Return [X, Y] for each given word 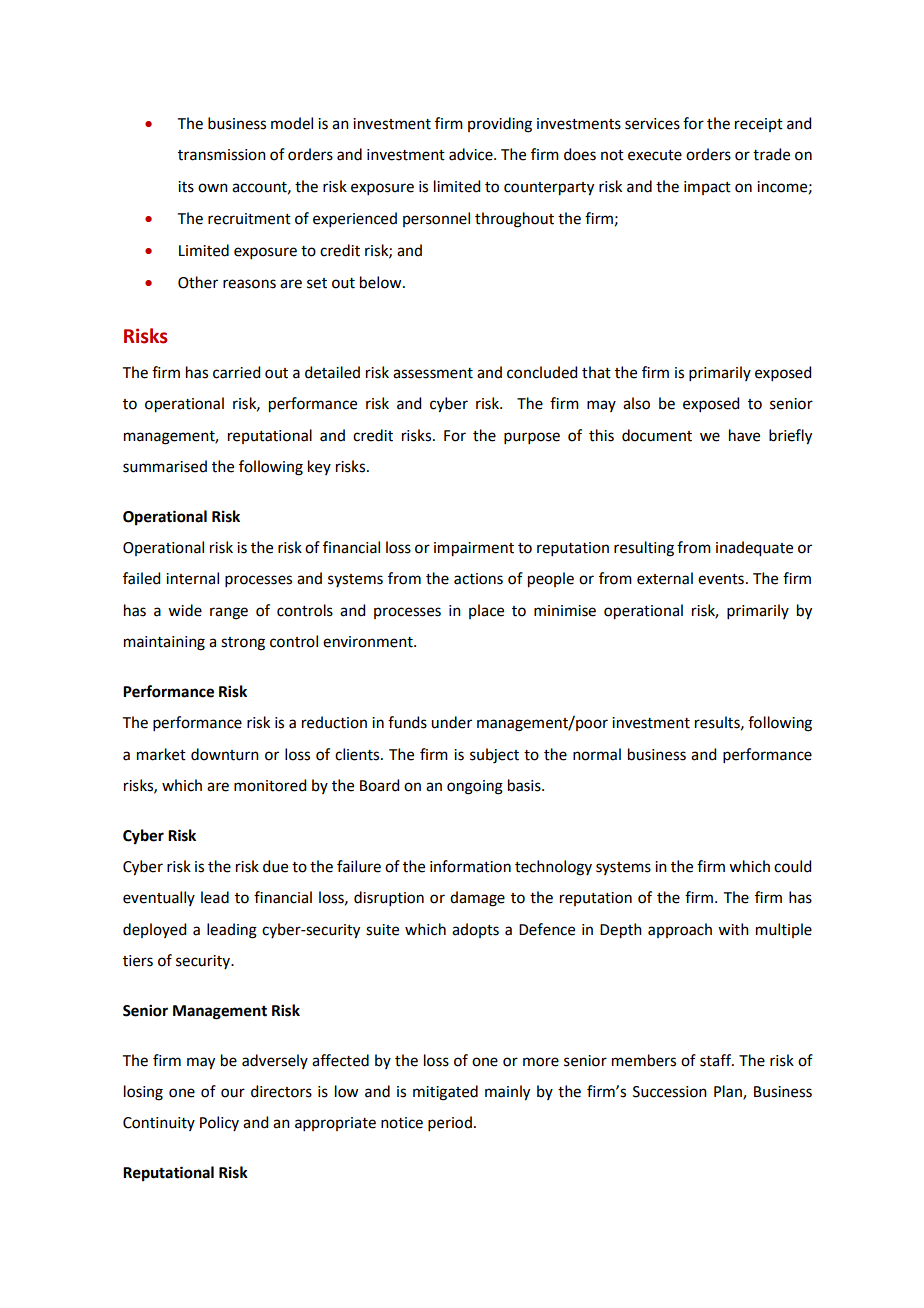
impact [707, 188]
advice [472, 154]
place [486, 611]
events [721, 579]
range [229, 613]
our [233, 1093]
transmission [222, 155]
